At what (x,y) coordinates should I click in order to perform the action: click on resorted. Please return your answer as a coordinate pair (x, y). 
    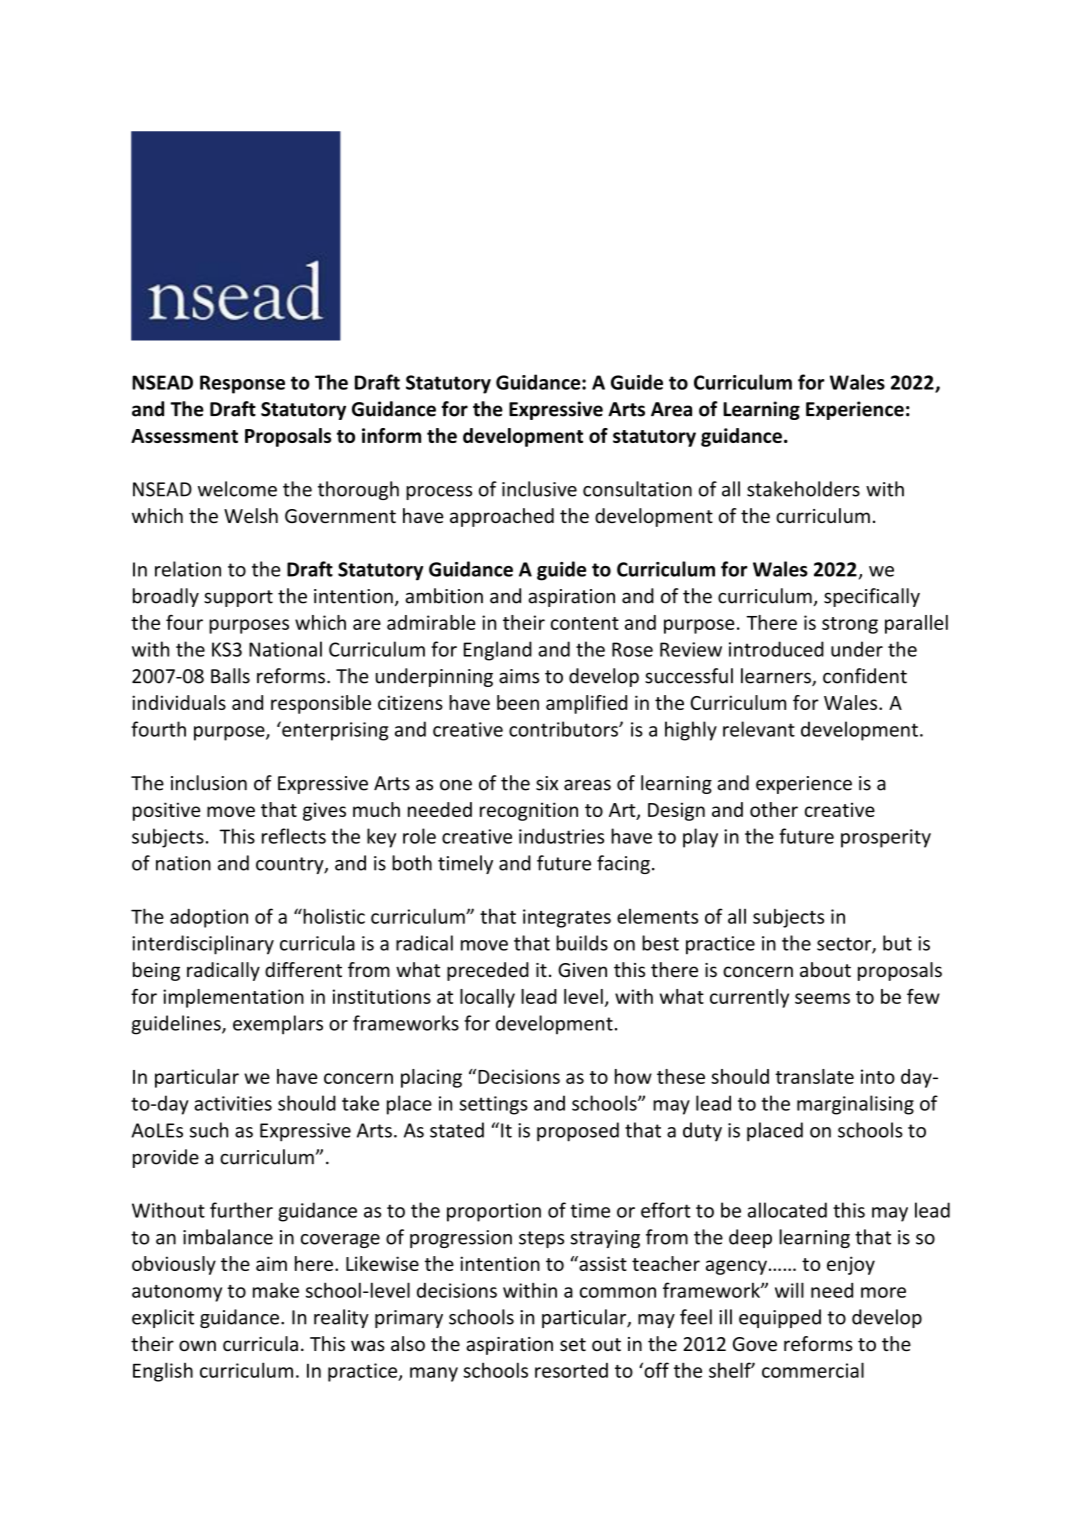
    Looking at the image, I should click on (571, 1370).
